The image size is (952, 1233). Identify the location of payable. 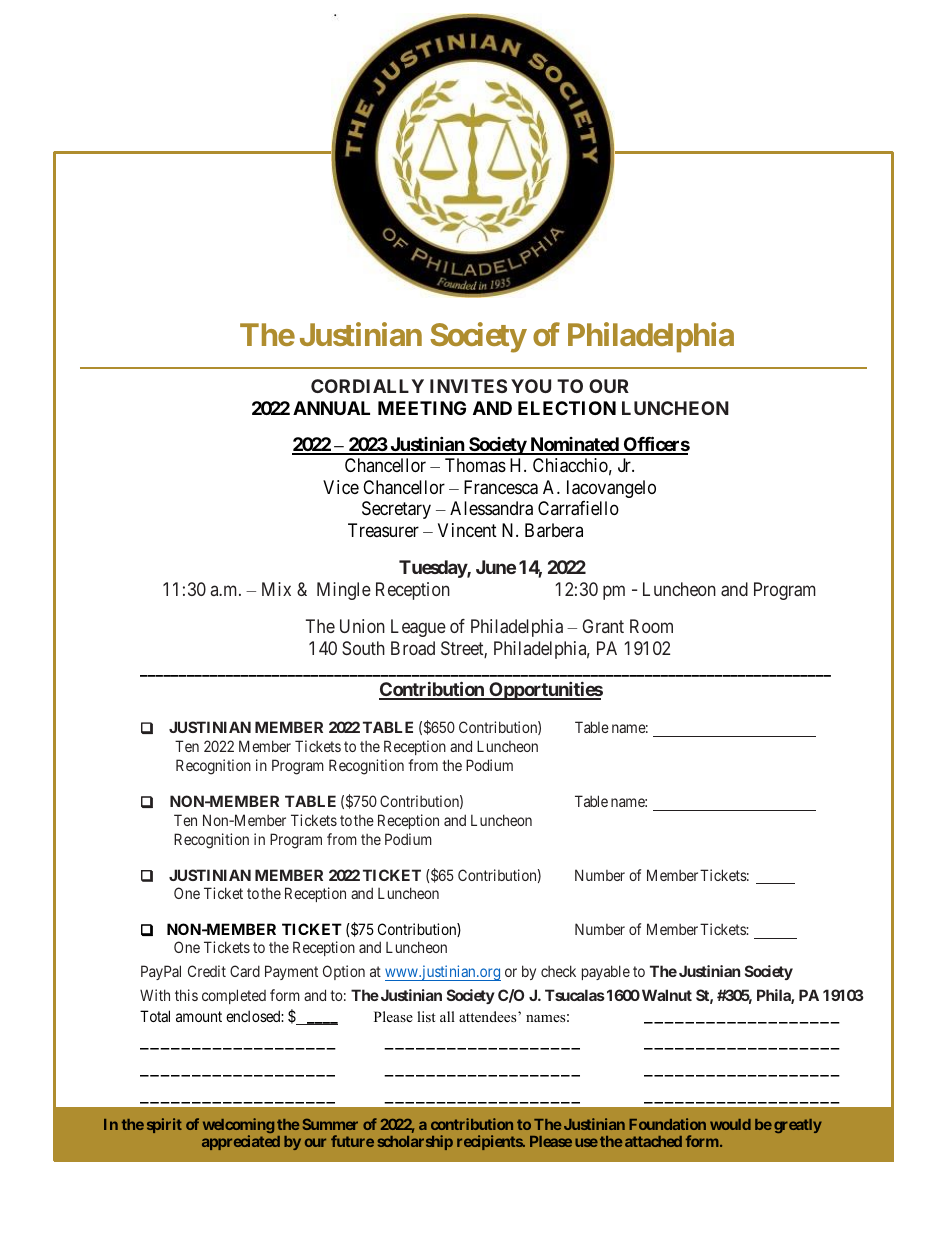
(606, 972).
